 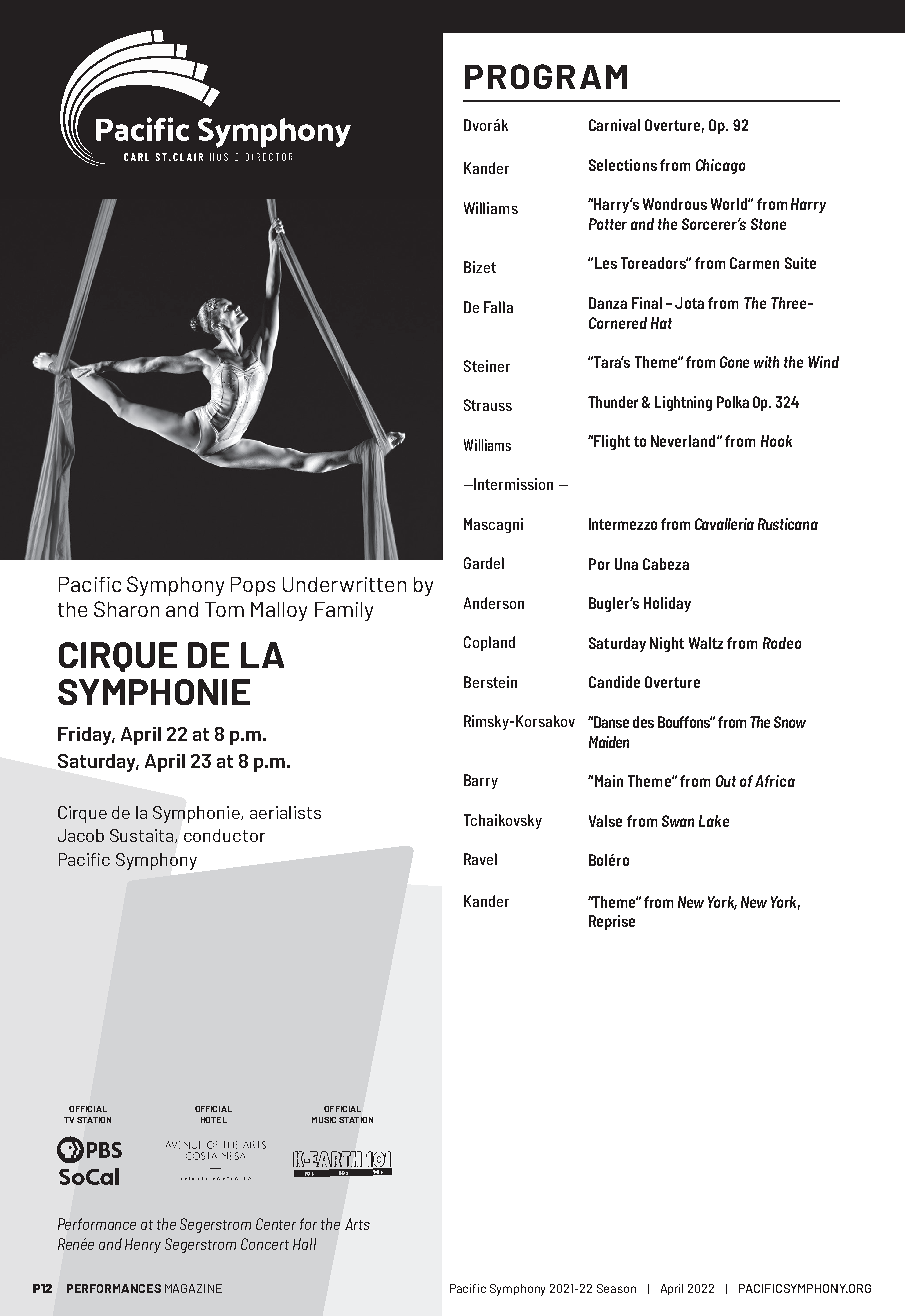 What do you see at coordinates (224, 835) in the document?
I see `conductor` at bounding box center [224, 835].
